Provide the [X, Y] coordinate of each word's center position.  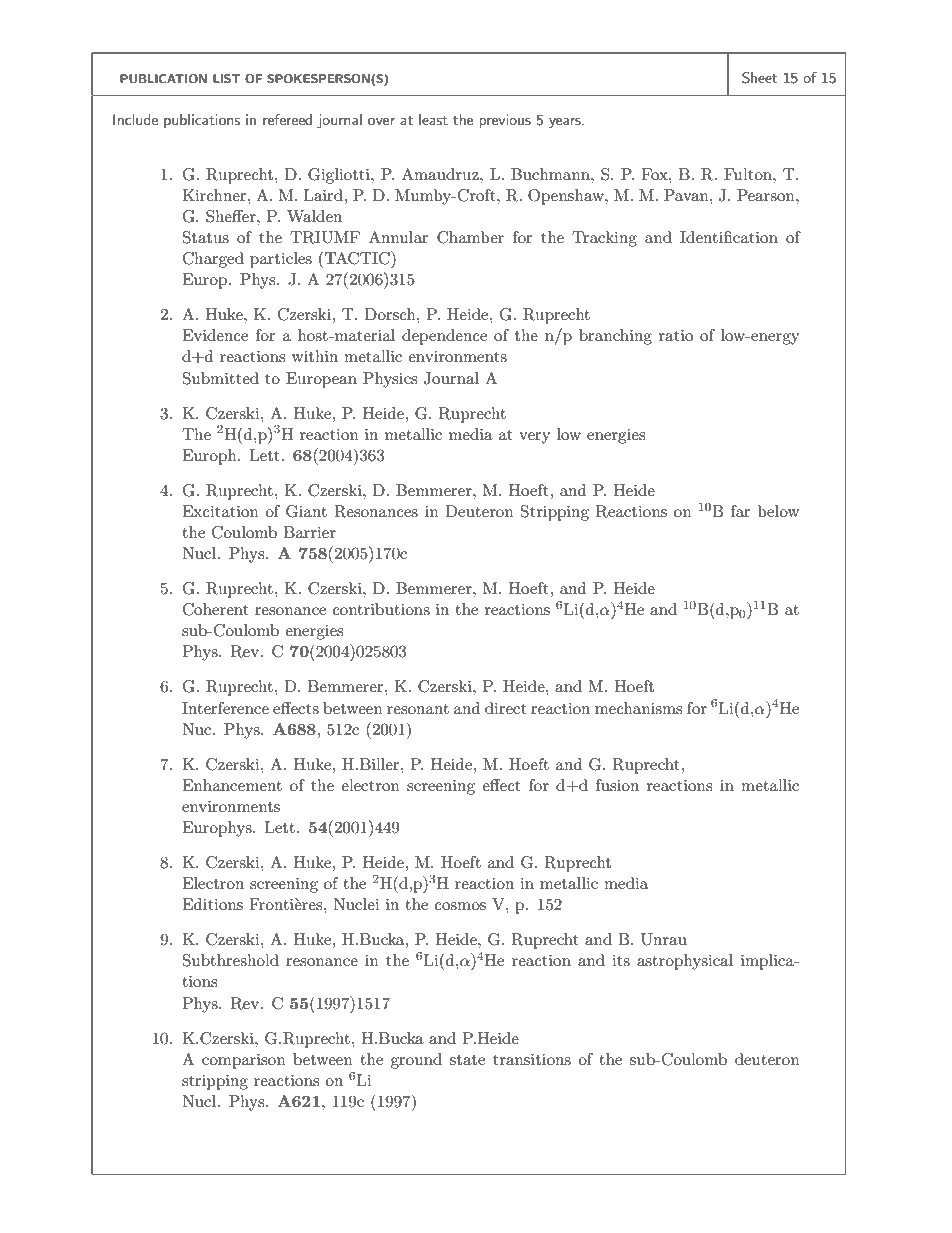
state [467, 1060]
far [741, 511]
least [433, 119]
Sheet [759, 78]
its [621, 960]
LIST [226, 79]
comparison [244, 1061]
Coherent [216, 609]
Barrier [310, 532]
